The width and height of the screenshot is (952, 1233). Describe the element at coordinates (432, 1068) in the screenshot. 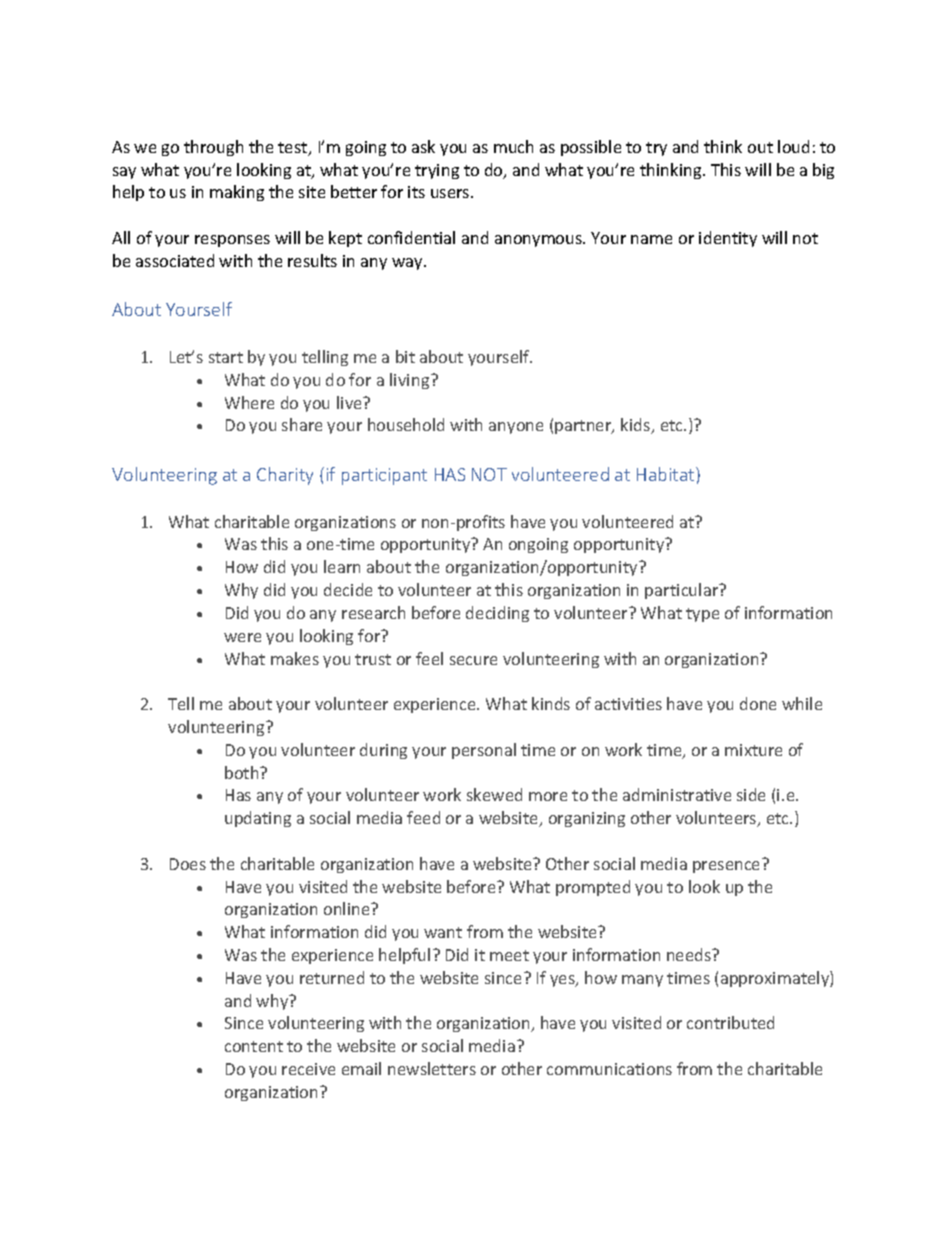

I see `newsletters` at that location.
